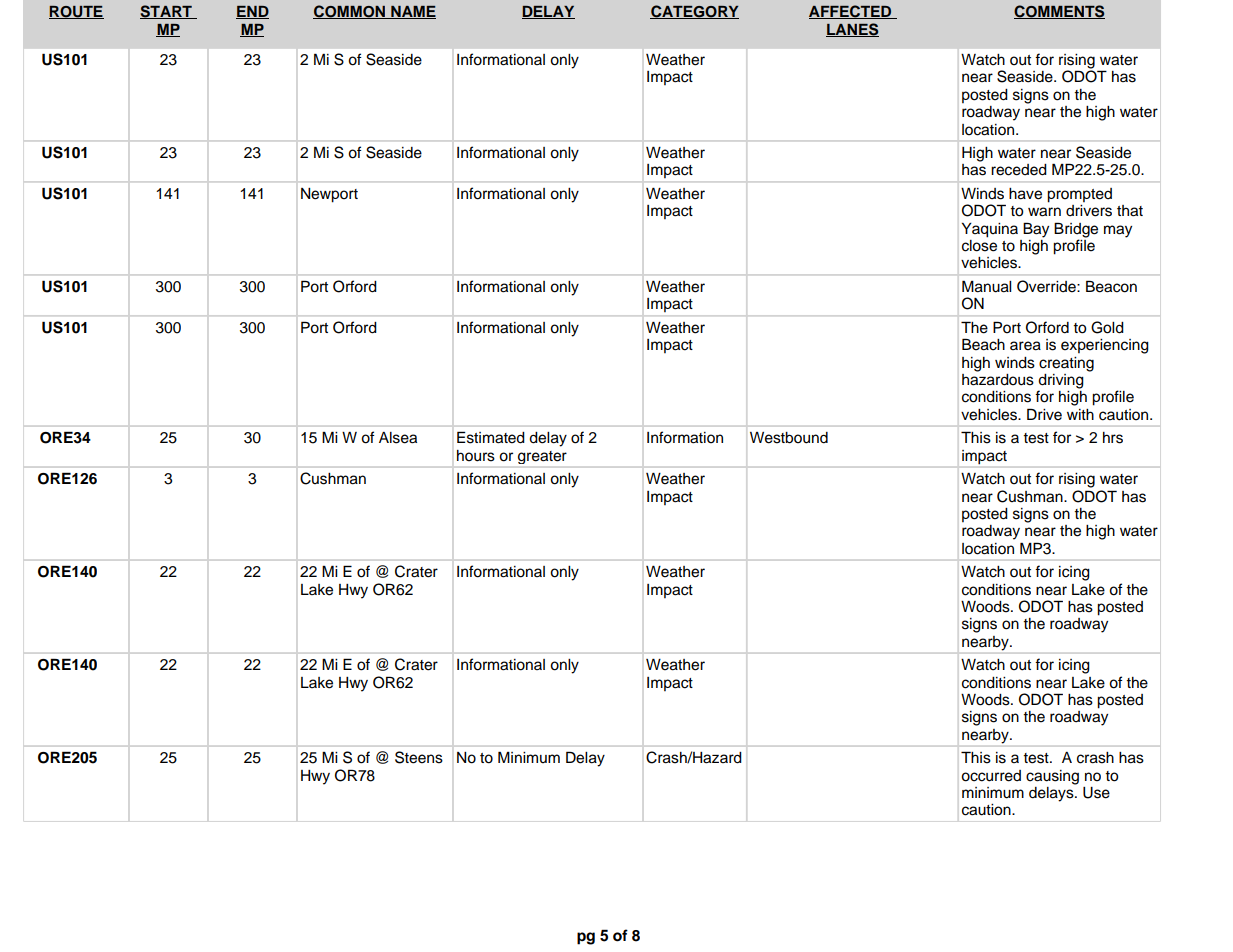 Image resolution: width=1233 pixels, height=952 pixels. What do you see at coordinates (491, 437) in the document?
I see `Estimated` at bounding box center [491, 437].
